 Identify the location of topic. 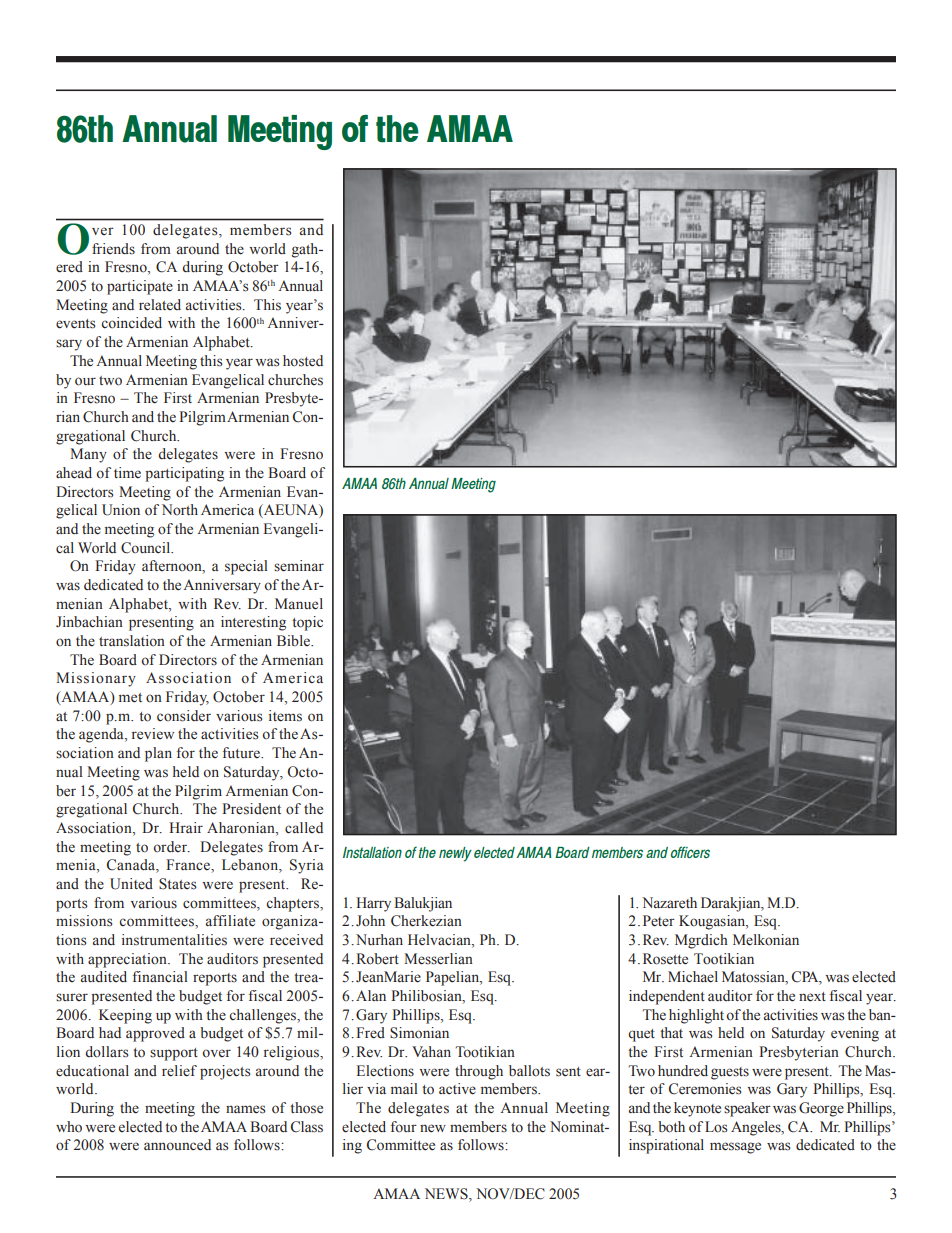
(307, 623).
